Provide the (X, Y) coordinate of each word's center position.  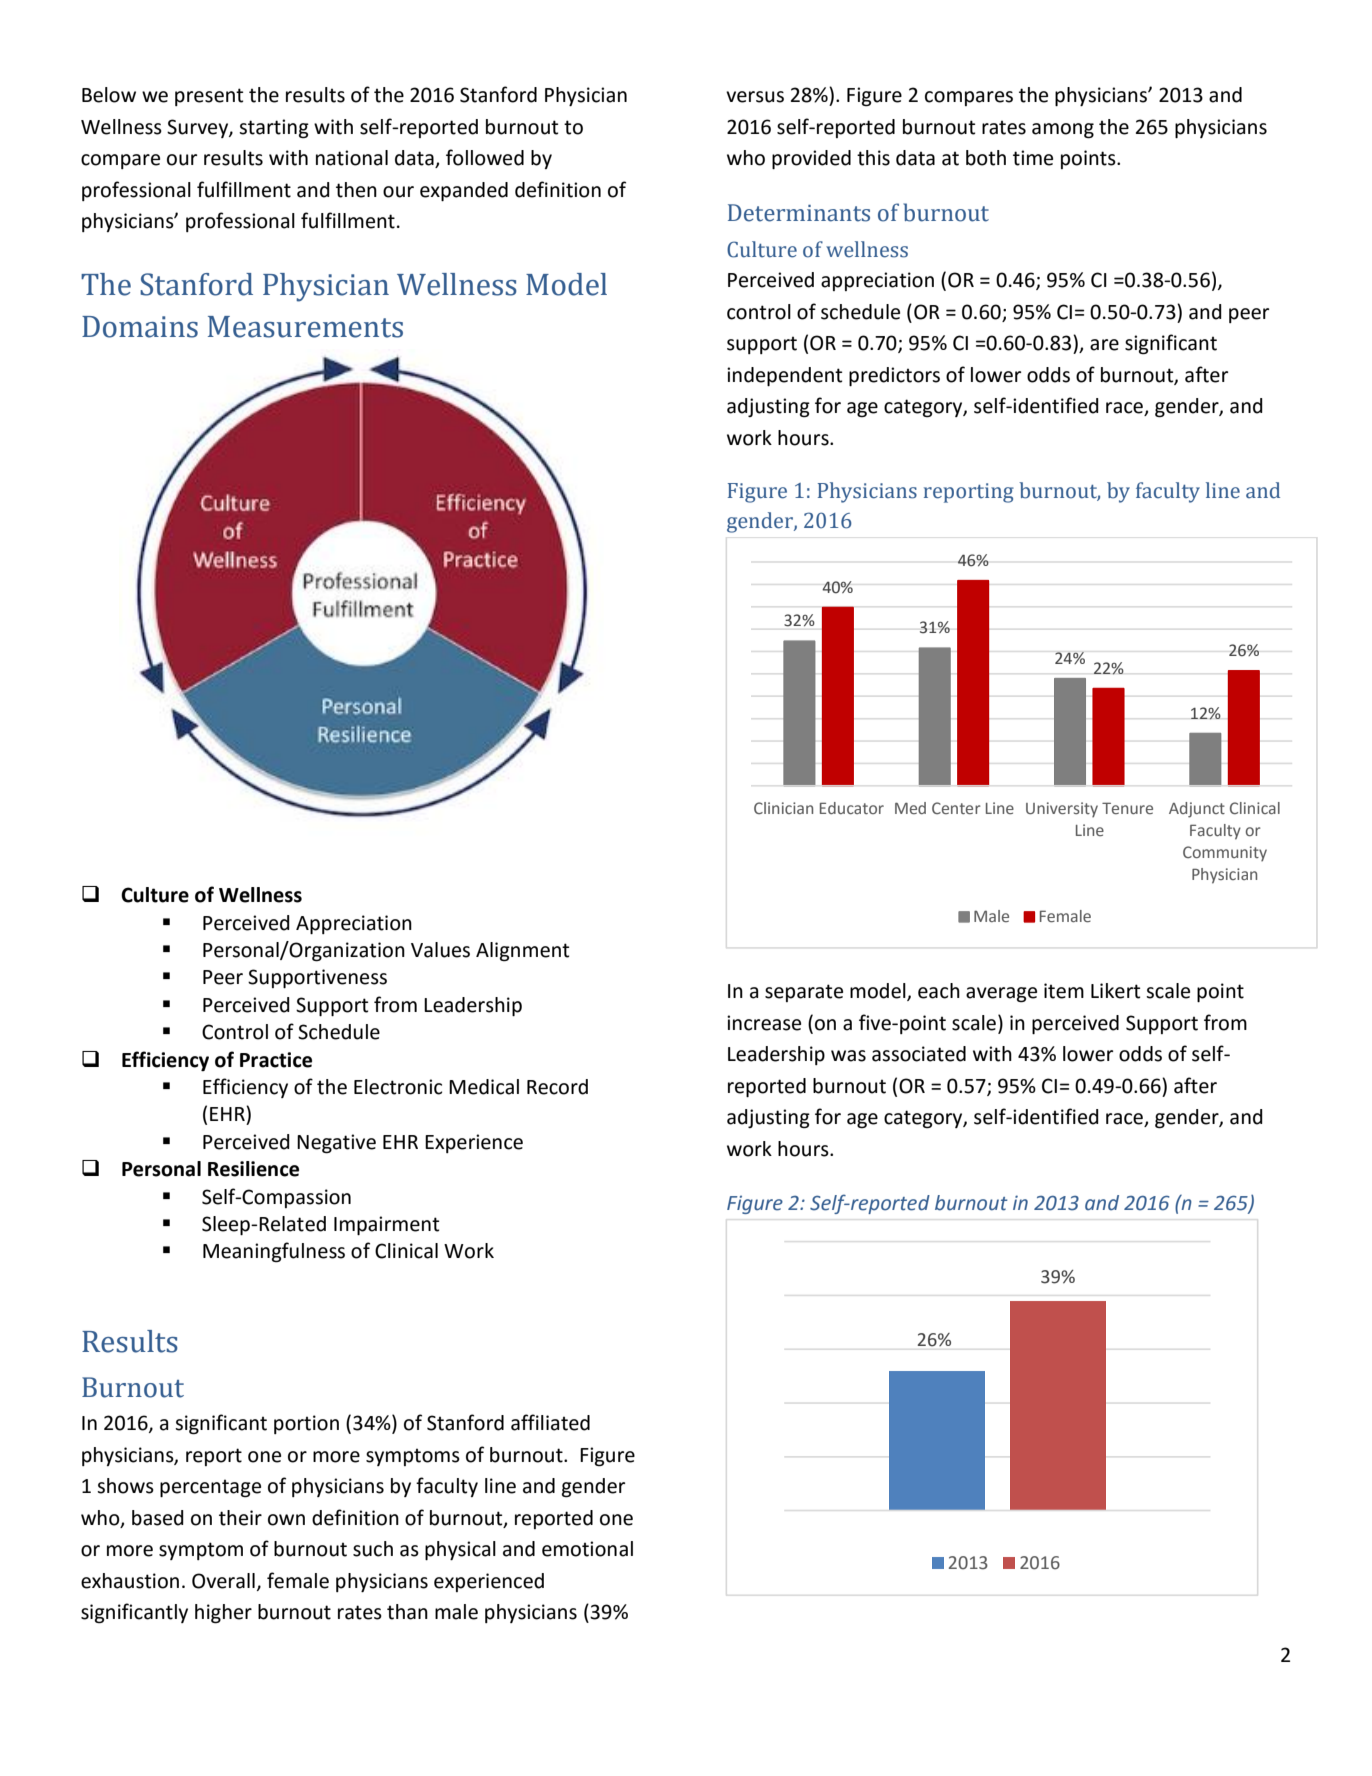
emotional (587, 1549)
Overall (223, 1581)
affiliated (550, 1422)
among (1063, 131)
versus (755, 97)
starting (274, 129)
